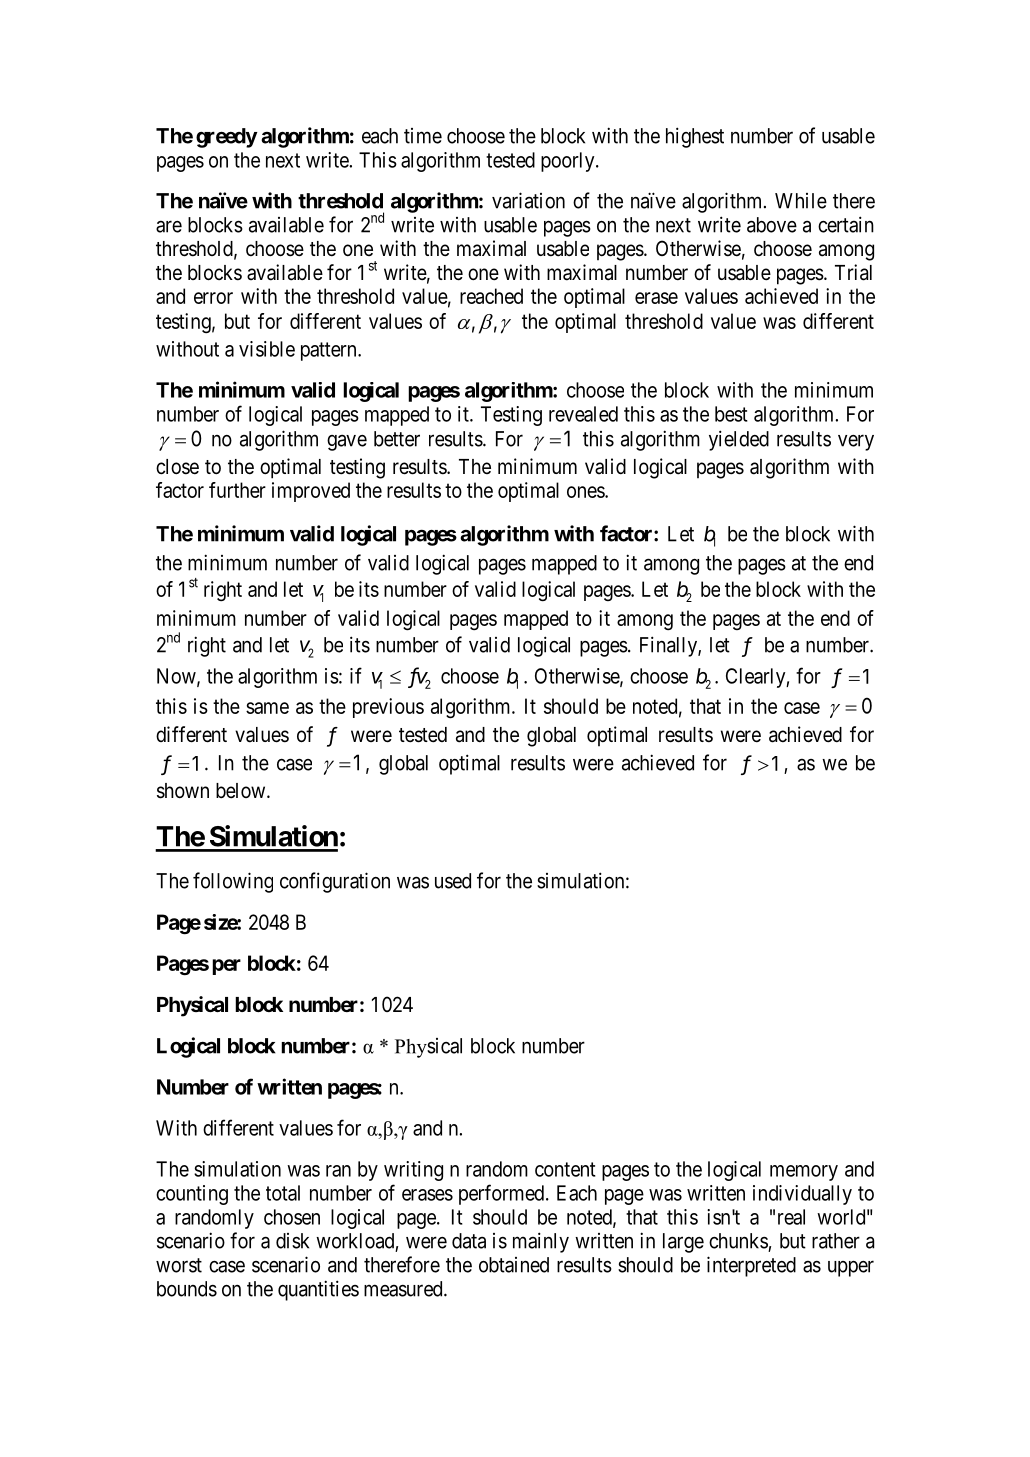  Describe the element at coordinates (237, 490) in the document. I see `further` at that location.
